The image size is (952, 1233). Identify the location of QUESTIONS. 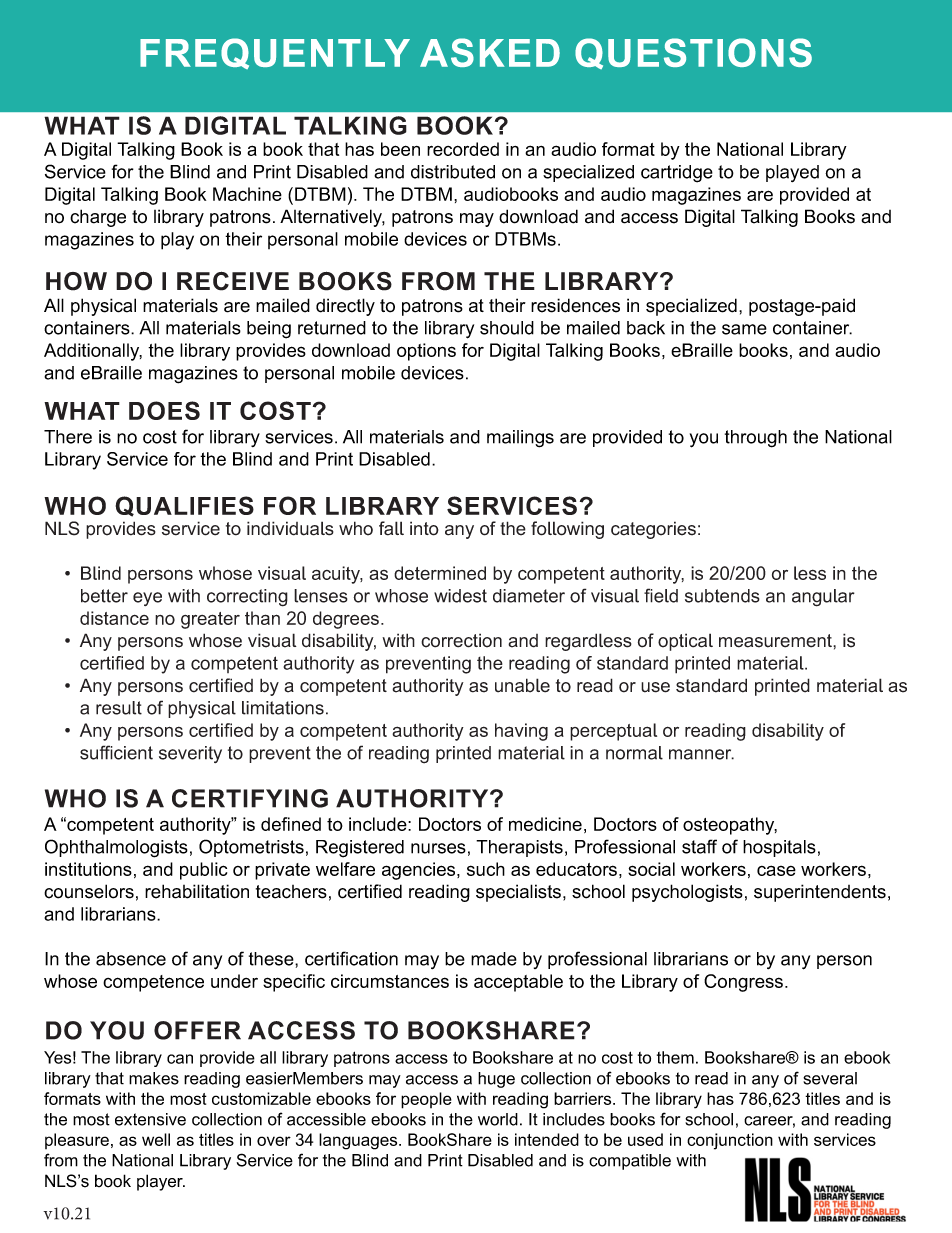
(693, 53).
